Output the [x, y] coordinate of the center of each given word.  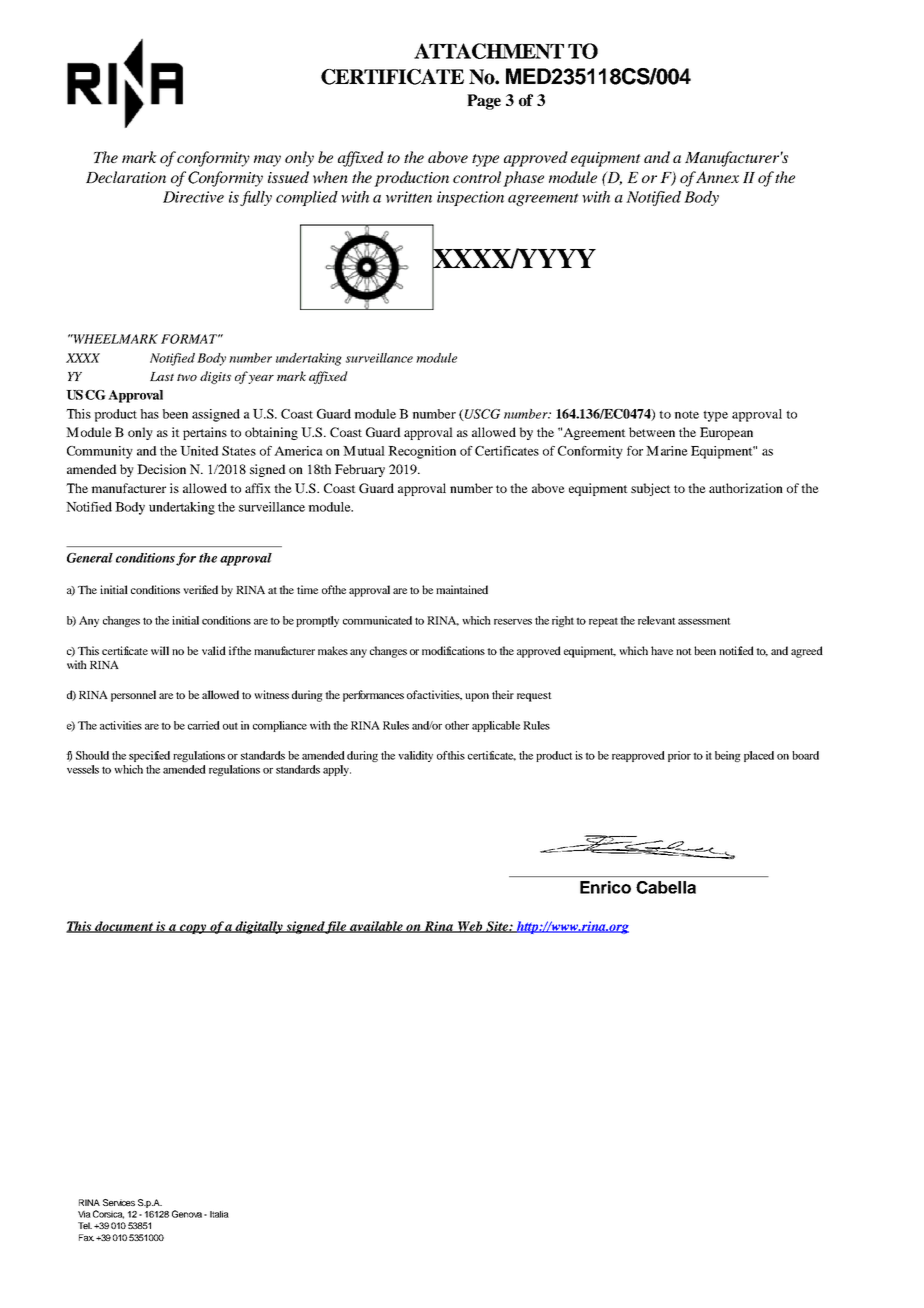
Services [119, 1202]
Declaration [126, 177]
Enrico [605, 887]
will [160, 650]
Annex [717, 177]
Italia [219, 1214]
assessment [704, 621]
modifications [453, 650]
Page [484, 102]
